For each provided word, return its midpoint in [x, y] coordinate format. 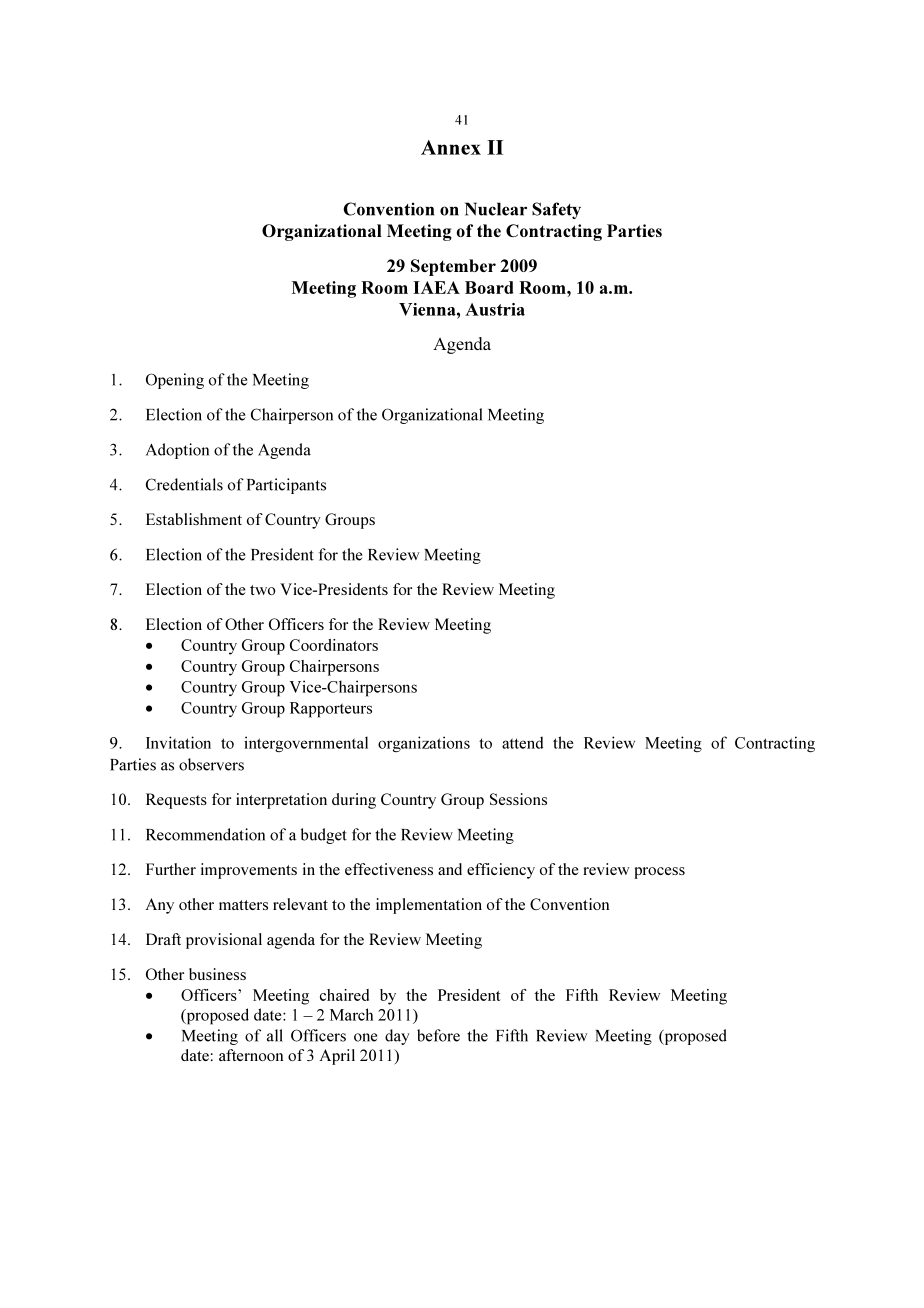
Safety [556, 210]
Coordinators [334, 645]
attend [522, 742]
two [262, 590]
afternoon [251, 1055]
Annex [451, 147]
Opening [175, 381]
